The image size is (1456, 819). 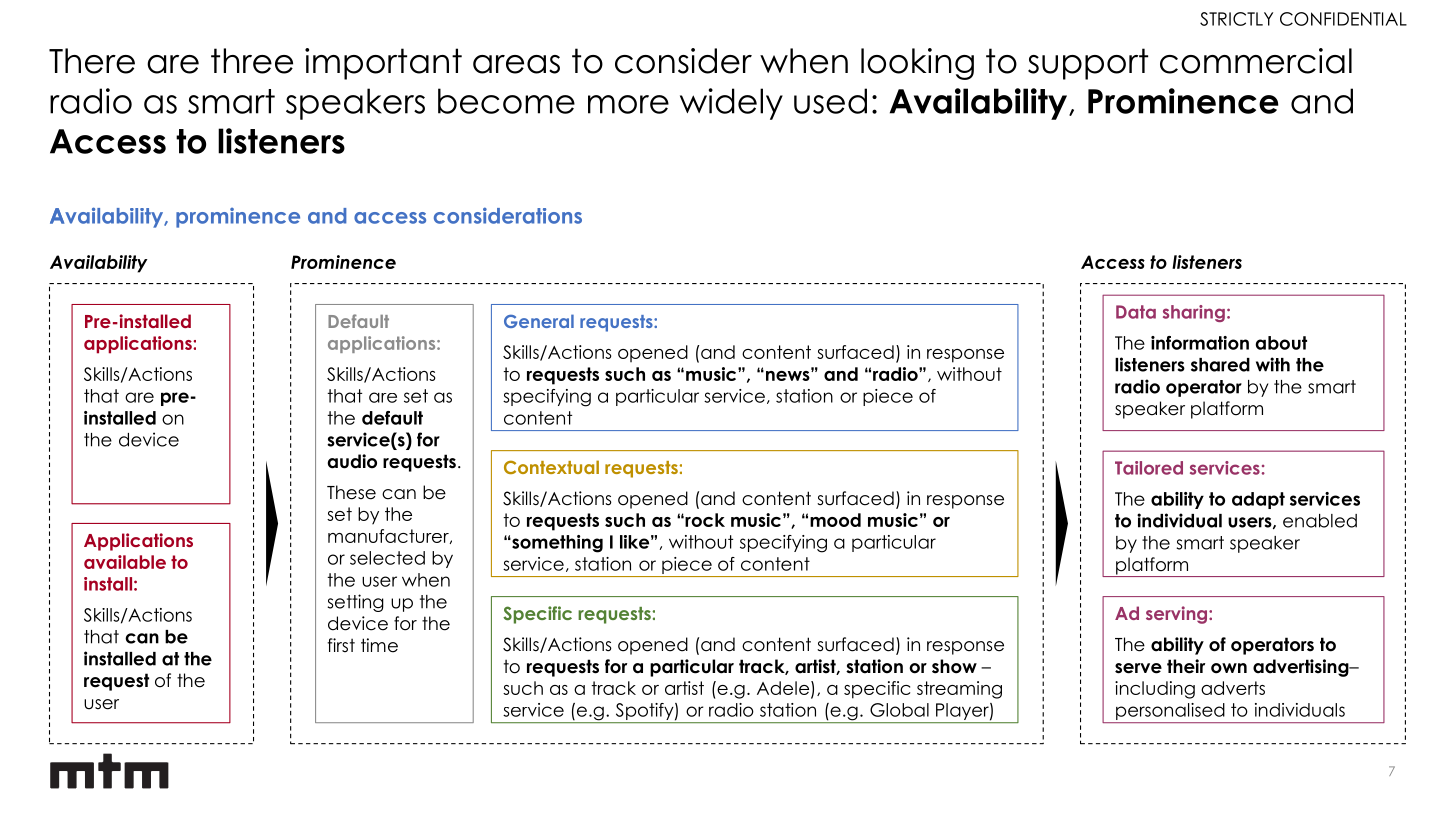 What do you see at coordinates (704, 520) in the page?
I see `rock` at bounding box center [704, 520].
